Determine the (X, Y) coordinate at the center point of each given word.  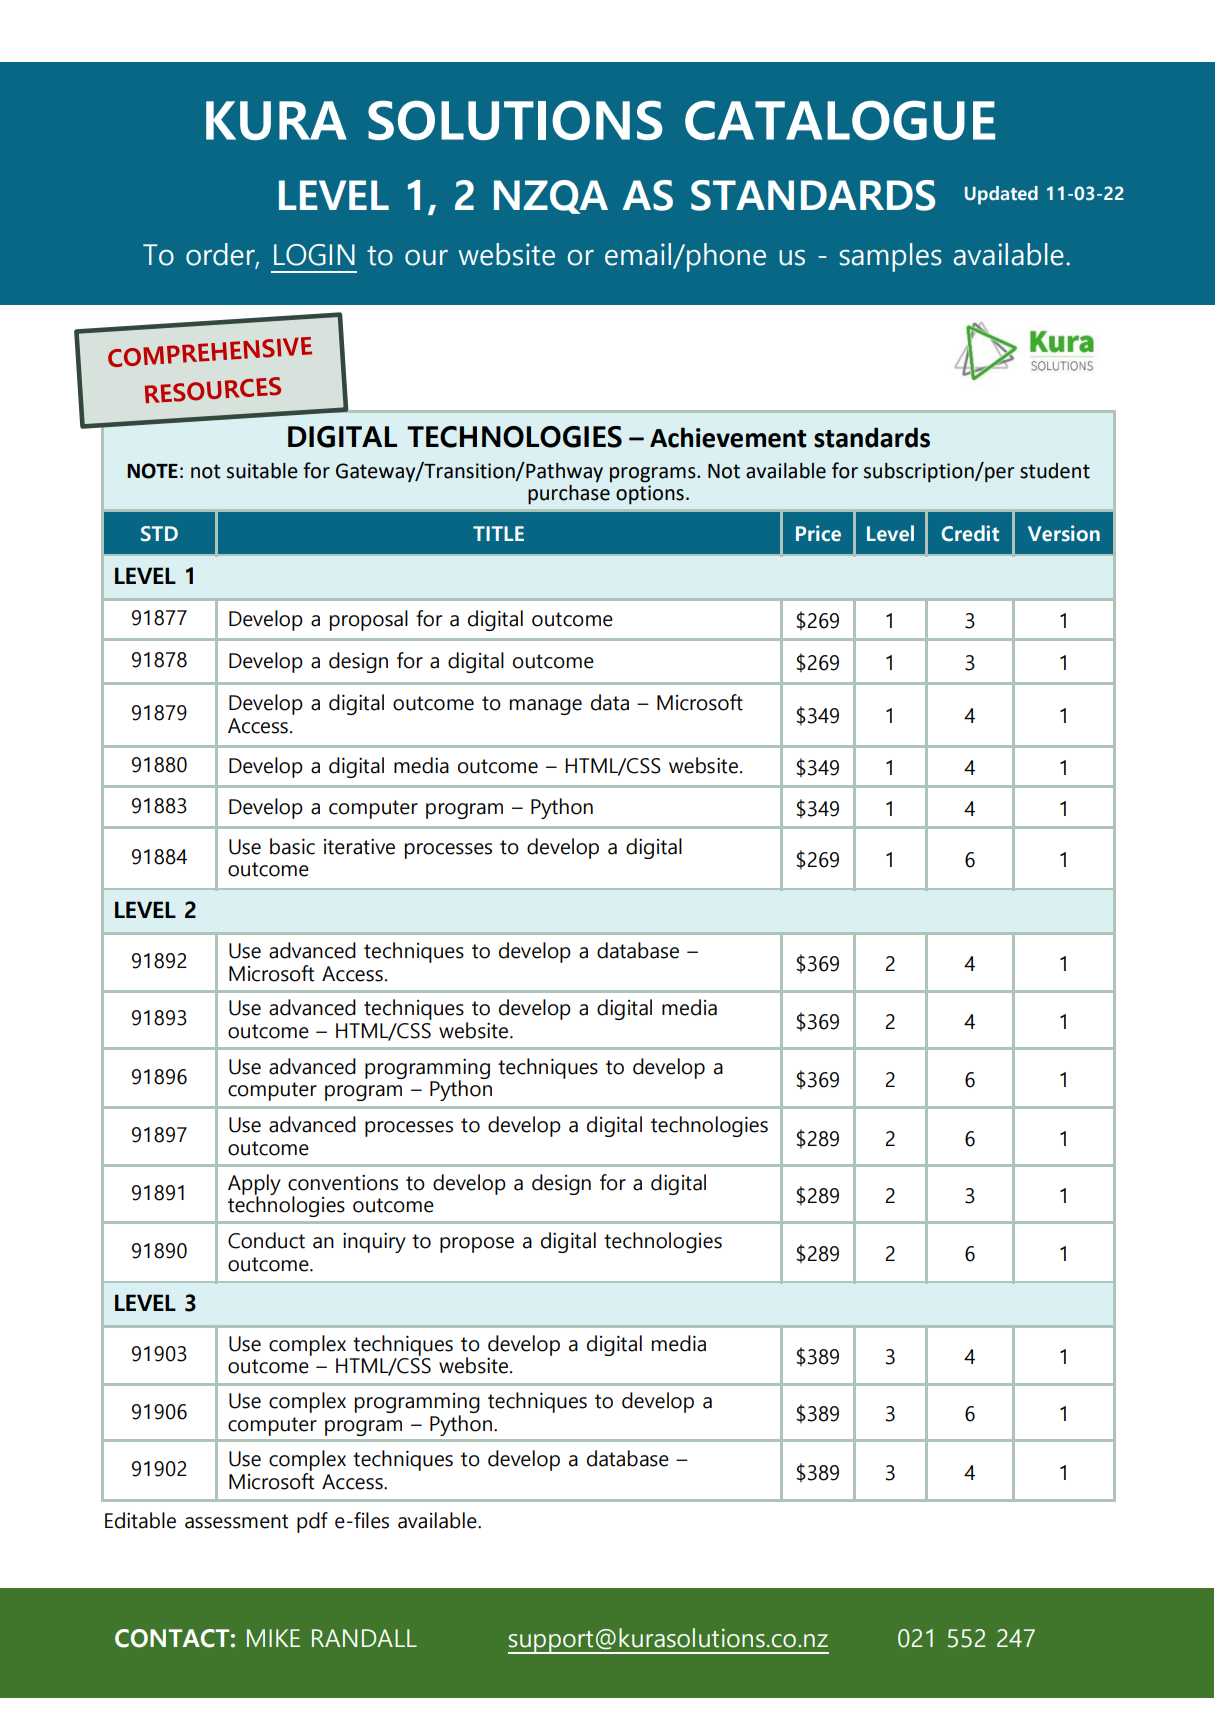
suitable (262, 471)
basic (292, 846)
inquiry (374, 1242)
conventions (343, 1182)
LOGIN (314, 255)
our (426, 258)
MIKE (273, 1638)
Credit (970, 533)
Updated (1001, 195)
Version (1064, 533)
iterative (359, 846)
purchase (569, 493)
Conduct (266, 1240)
